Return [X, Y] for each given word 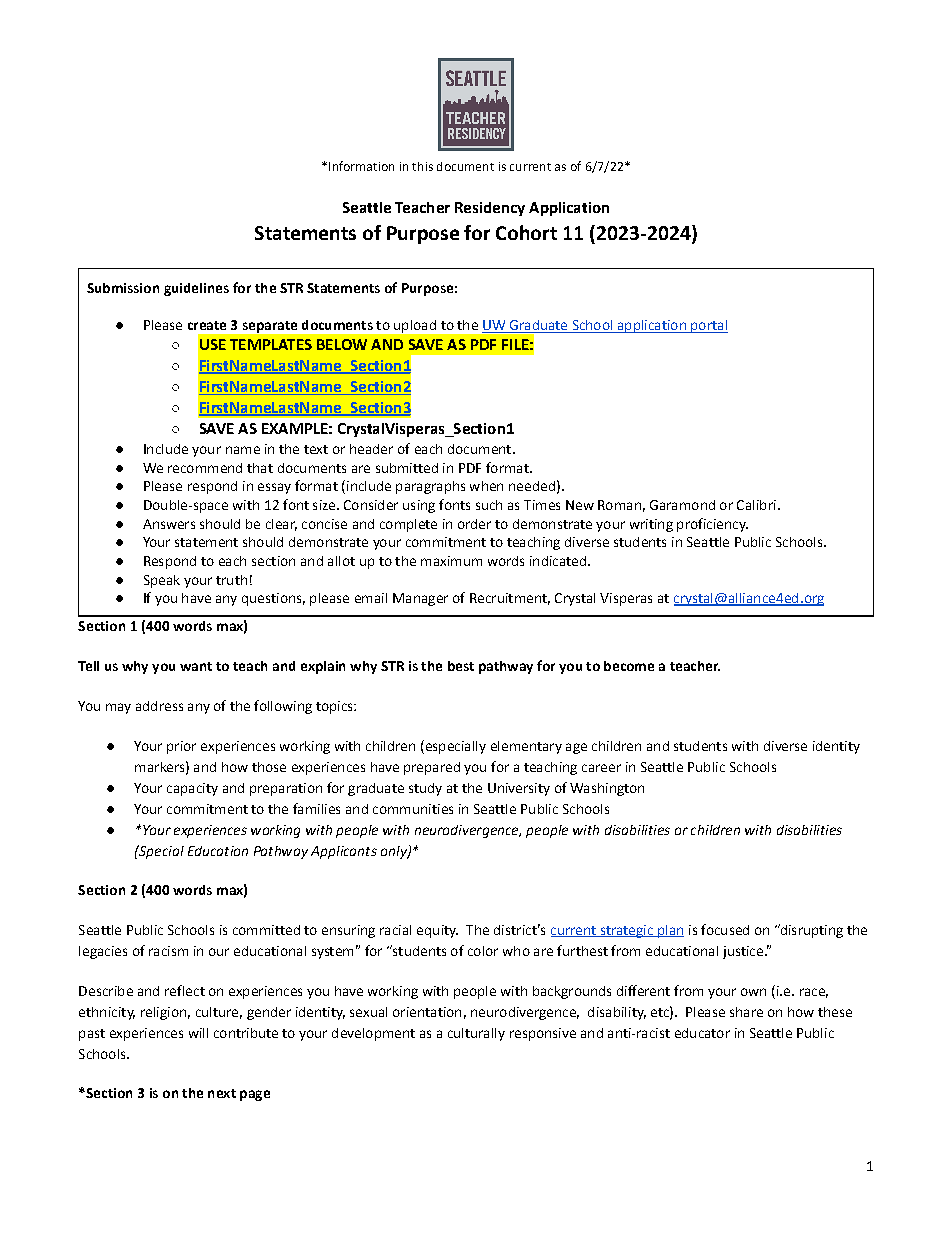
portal [708, 326]
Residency [490, 209]
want [196, 666]
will [198, 1033]
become [629, 666]
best [461, 666]
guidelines [196, 289]
